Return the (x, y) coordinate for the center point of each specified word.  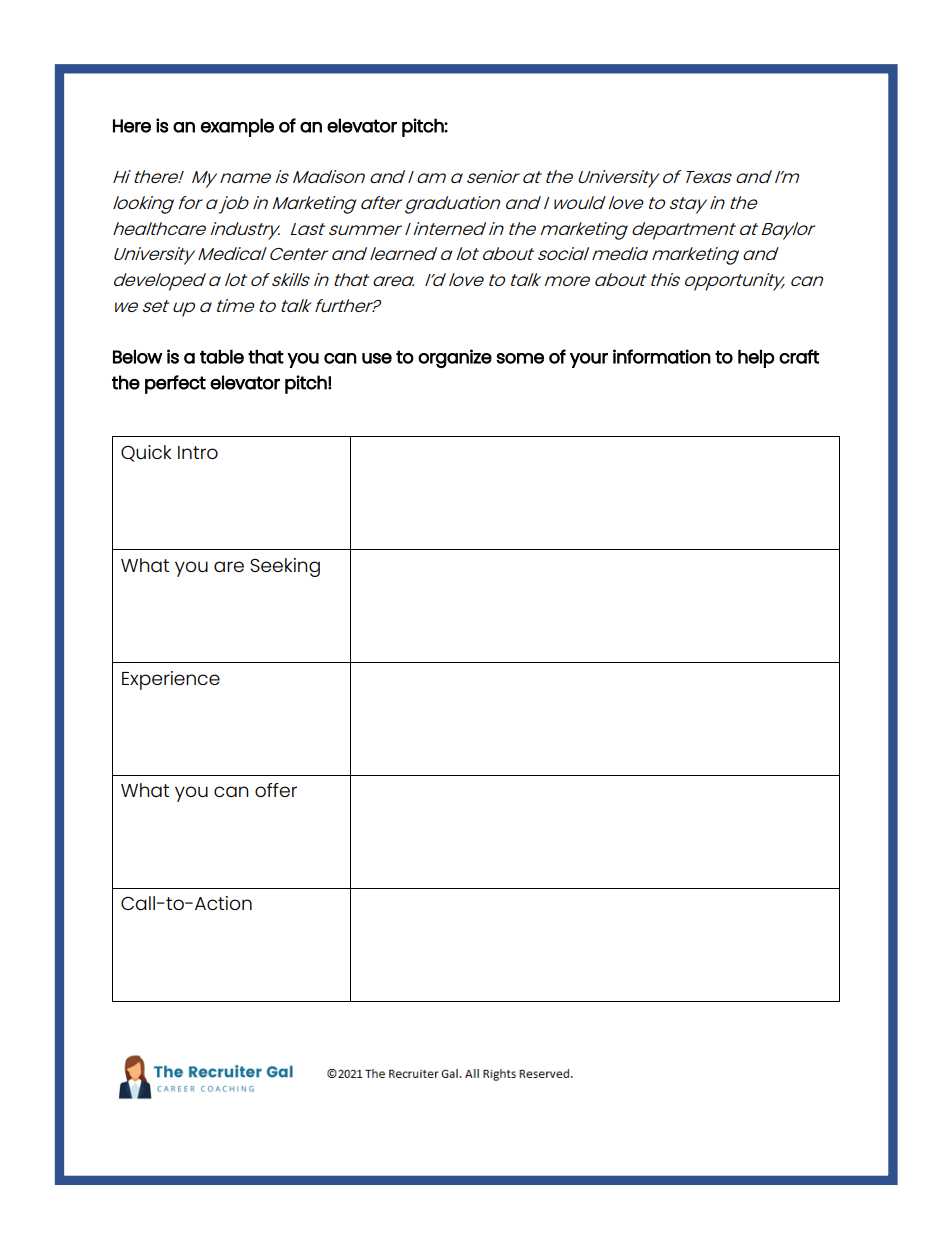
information (662, 356)
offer (276, 790)
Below (137, 356)
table (222, 356)
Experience (171, 680)
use (377, 358)
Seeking (285, 567)
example (237, 127)
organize (455, 358)
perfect (175, 384)
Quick (146, 453)
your (589, 360)
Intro (198, 452)
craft (799, 356)
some (520, 358)
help (756, 358)
